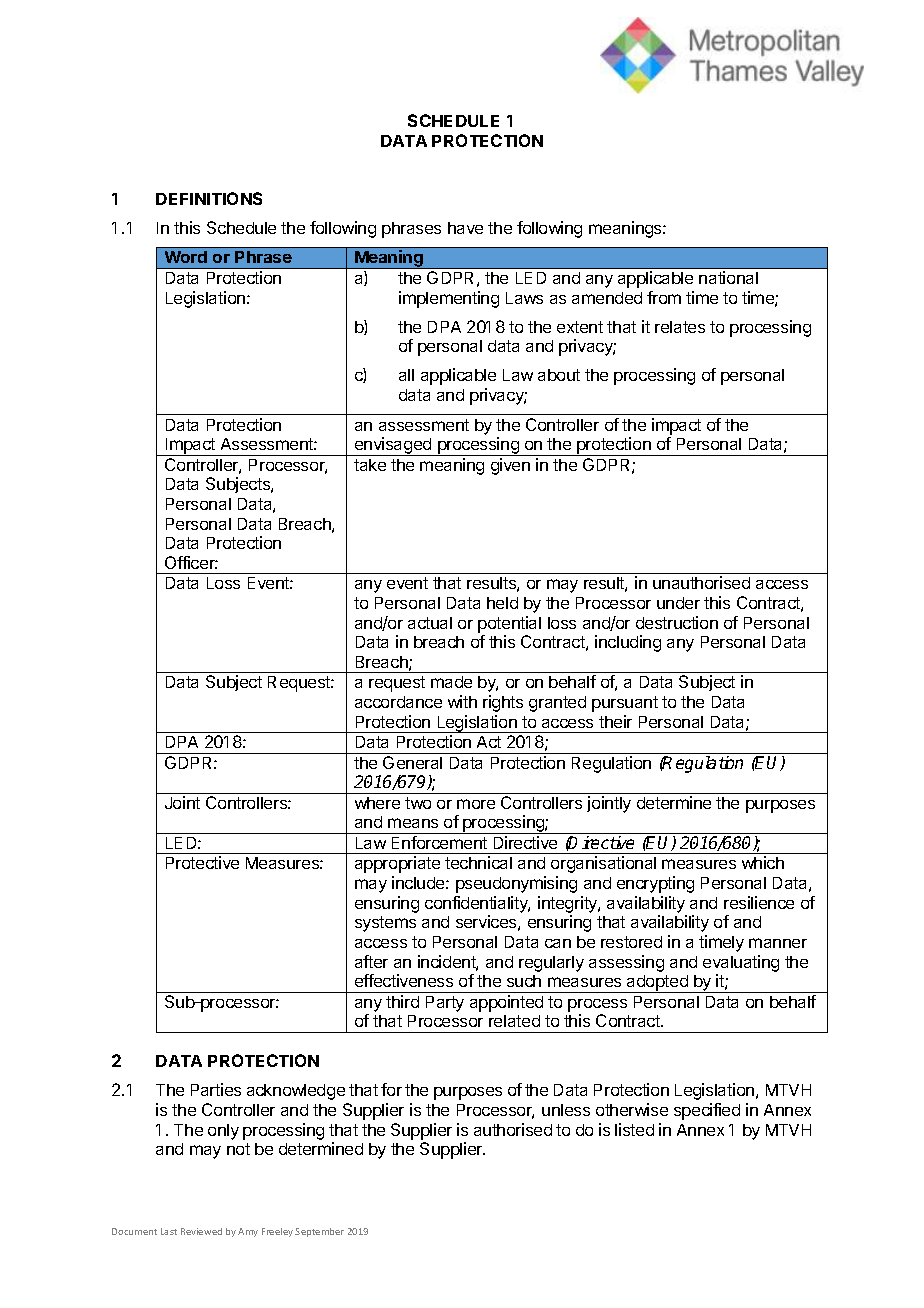 This screenshot has height=1308, width=924. I want to click on DEFINITIONS, so click(209, 198).
